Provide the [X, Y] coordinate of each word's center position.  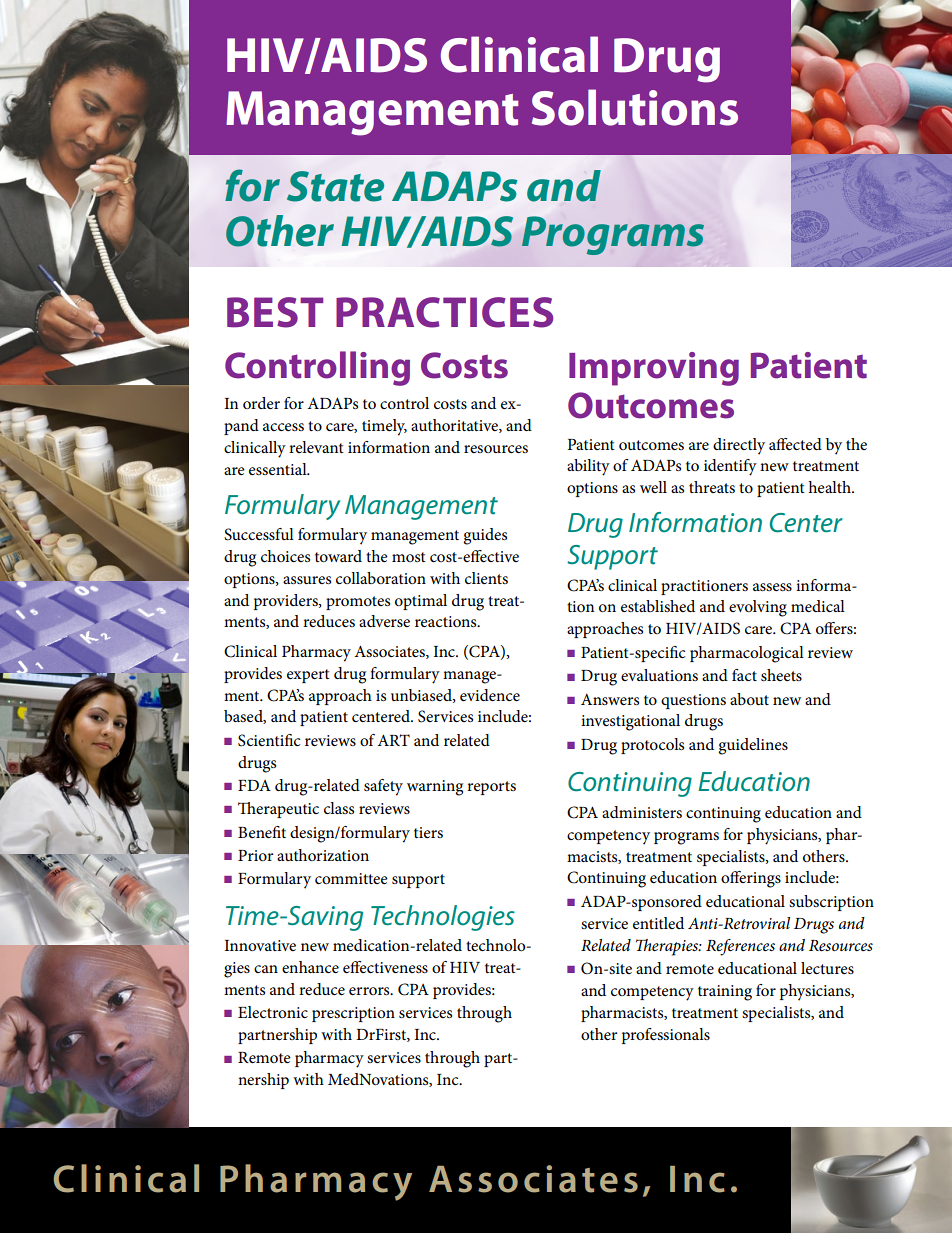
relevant [316, 447]
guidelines [753, 746]
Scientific [269, 740]
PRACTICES [444, 312]
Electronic [273, 1012]
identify [730, 467]
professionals [666, 1036]
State [335, 186]
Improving [654, 369]
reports [491, 788]
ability [588, 467]
